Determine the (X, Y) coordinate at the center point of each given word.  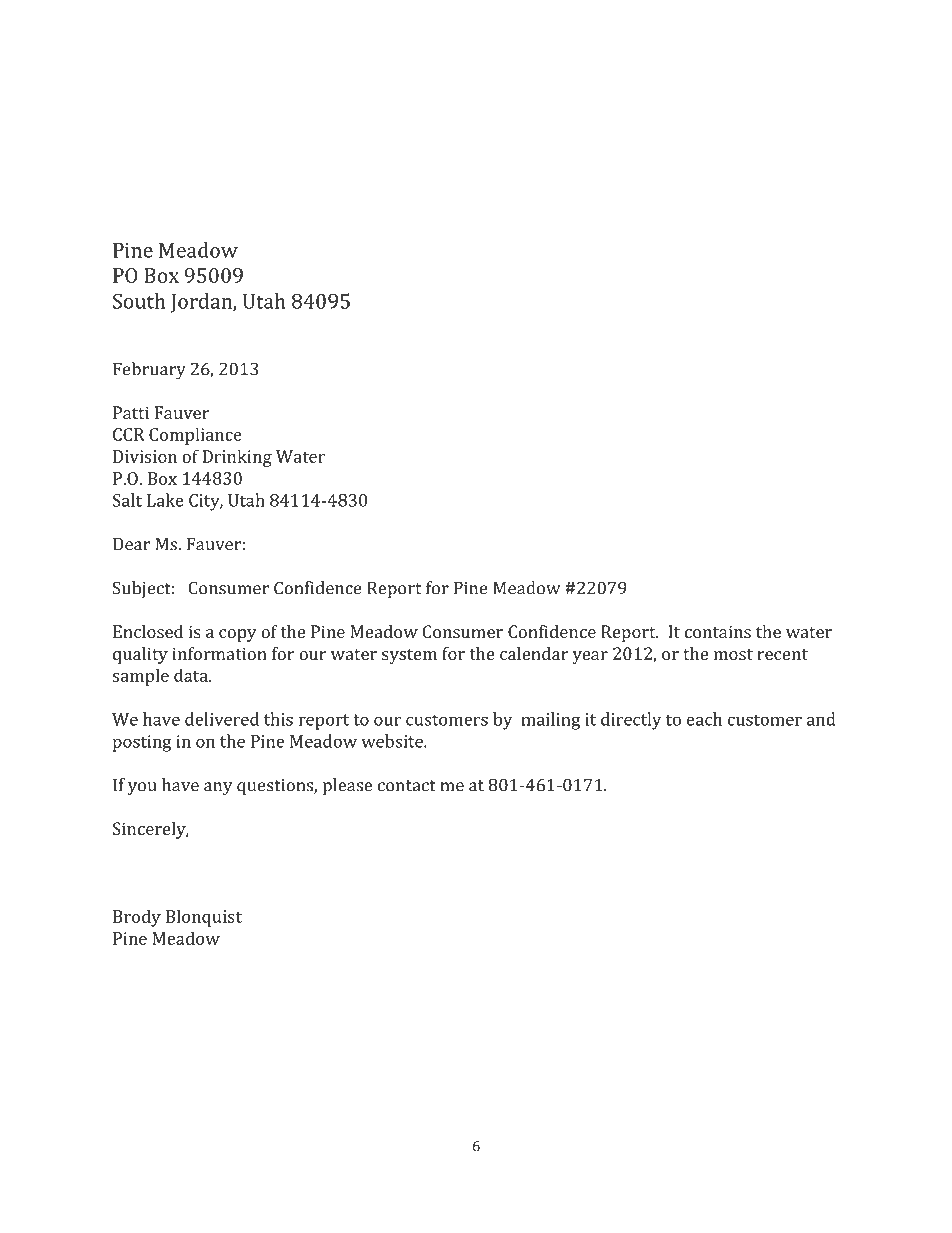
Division (145, 456)
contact (407, 786)
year (590, 657)
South (139, 301)
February (149, 371)
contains (718, 631)
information (219, 653)
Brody (137, 918)
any (218, 789)
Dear (131, 544)
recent (782, 654)
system (409, 656)
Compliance (195, 436)
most (733, 654)
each (704, 719)
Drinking (237, 458)
